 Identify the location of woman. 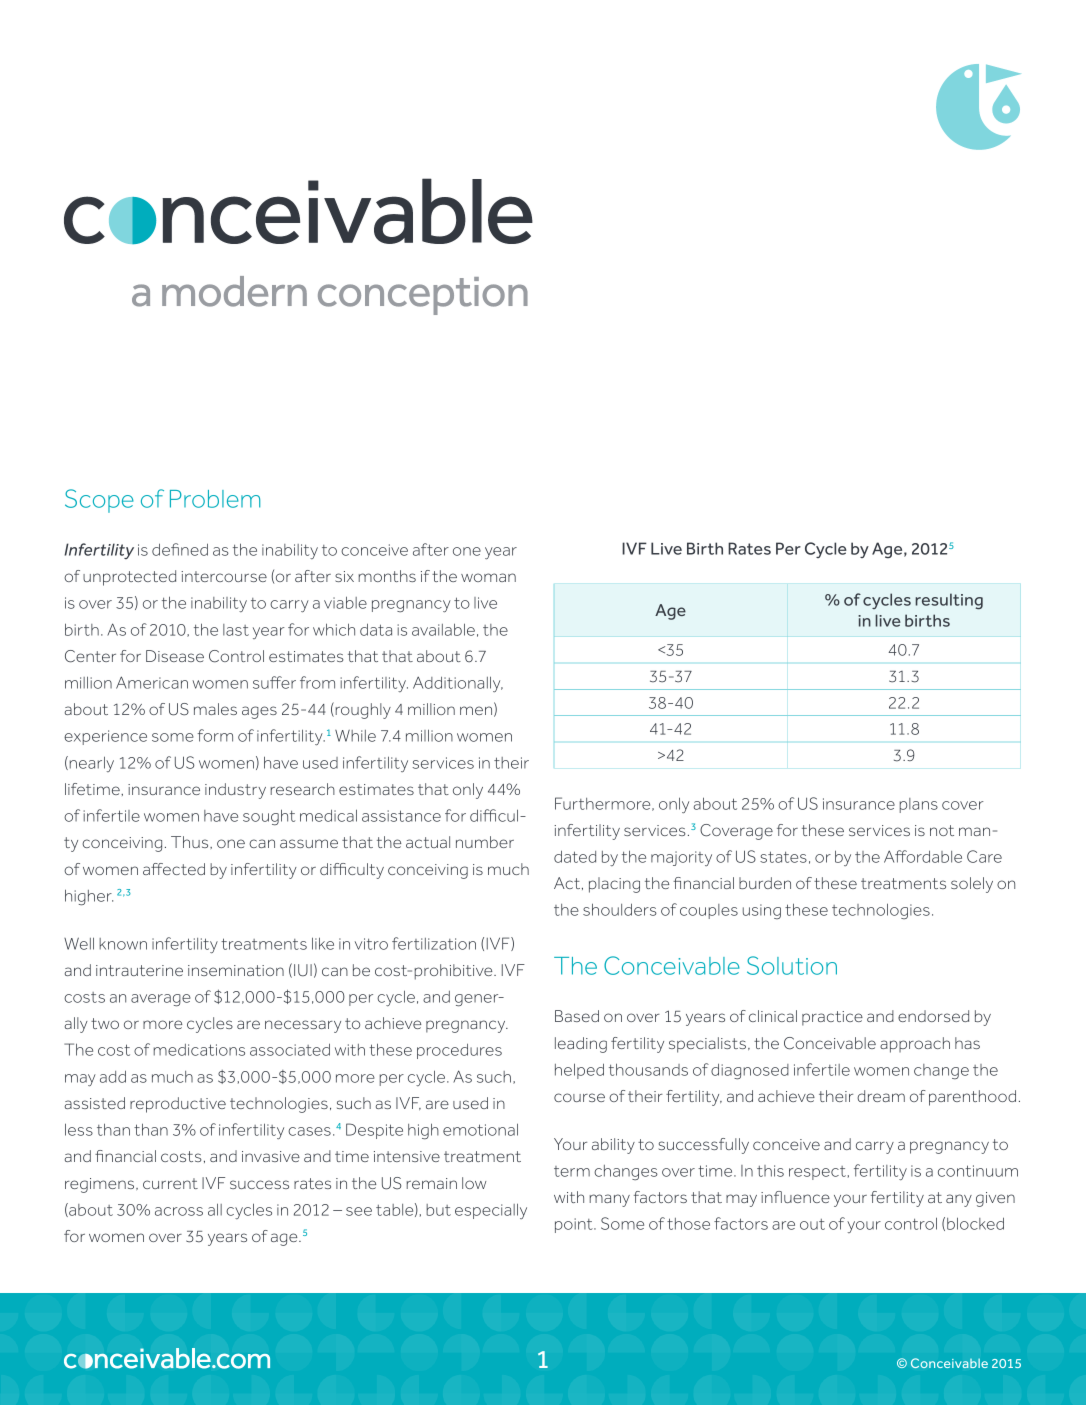
(488, 577).
